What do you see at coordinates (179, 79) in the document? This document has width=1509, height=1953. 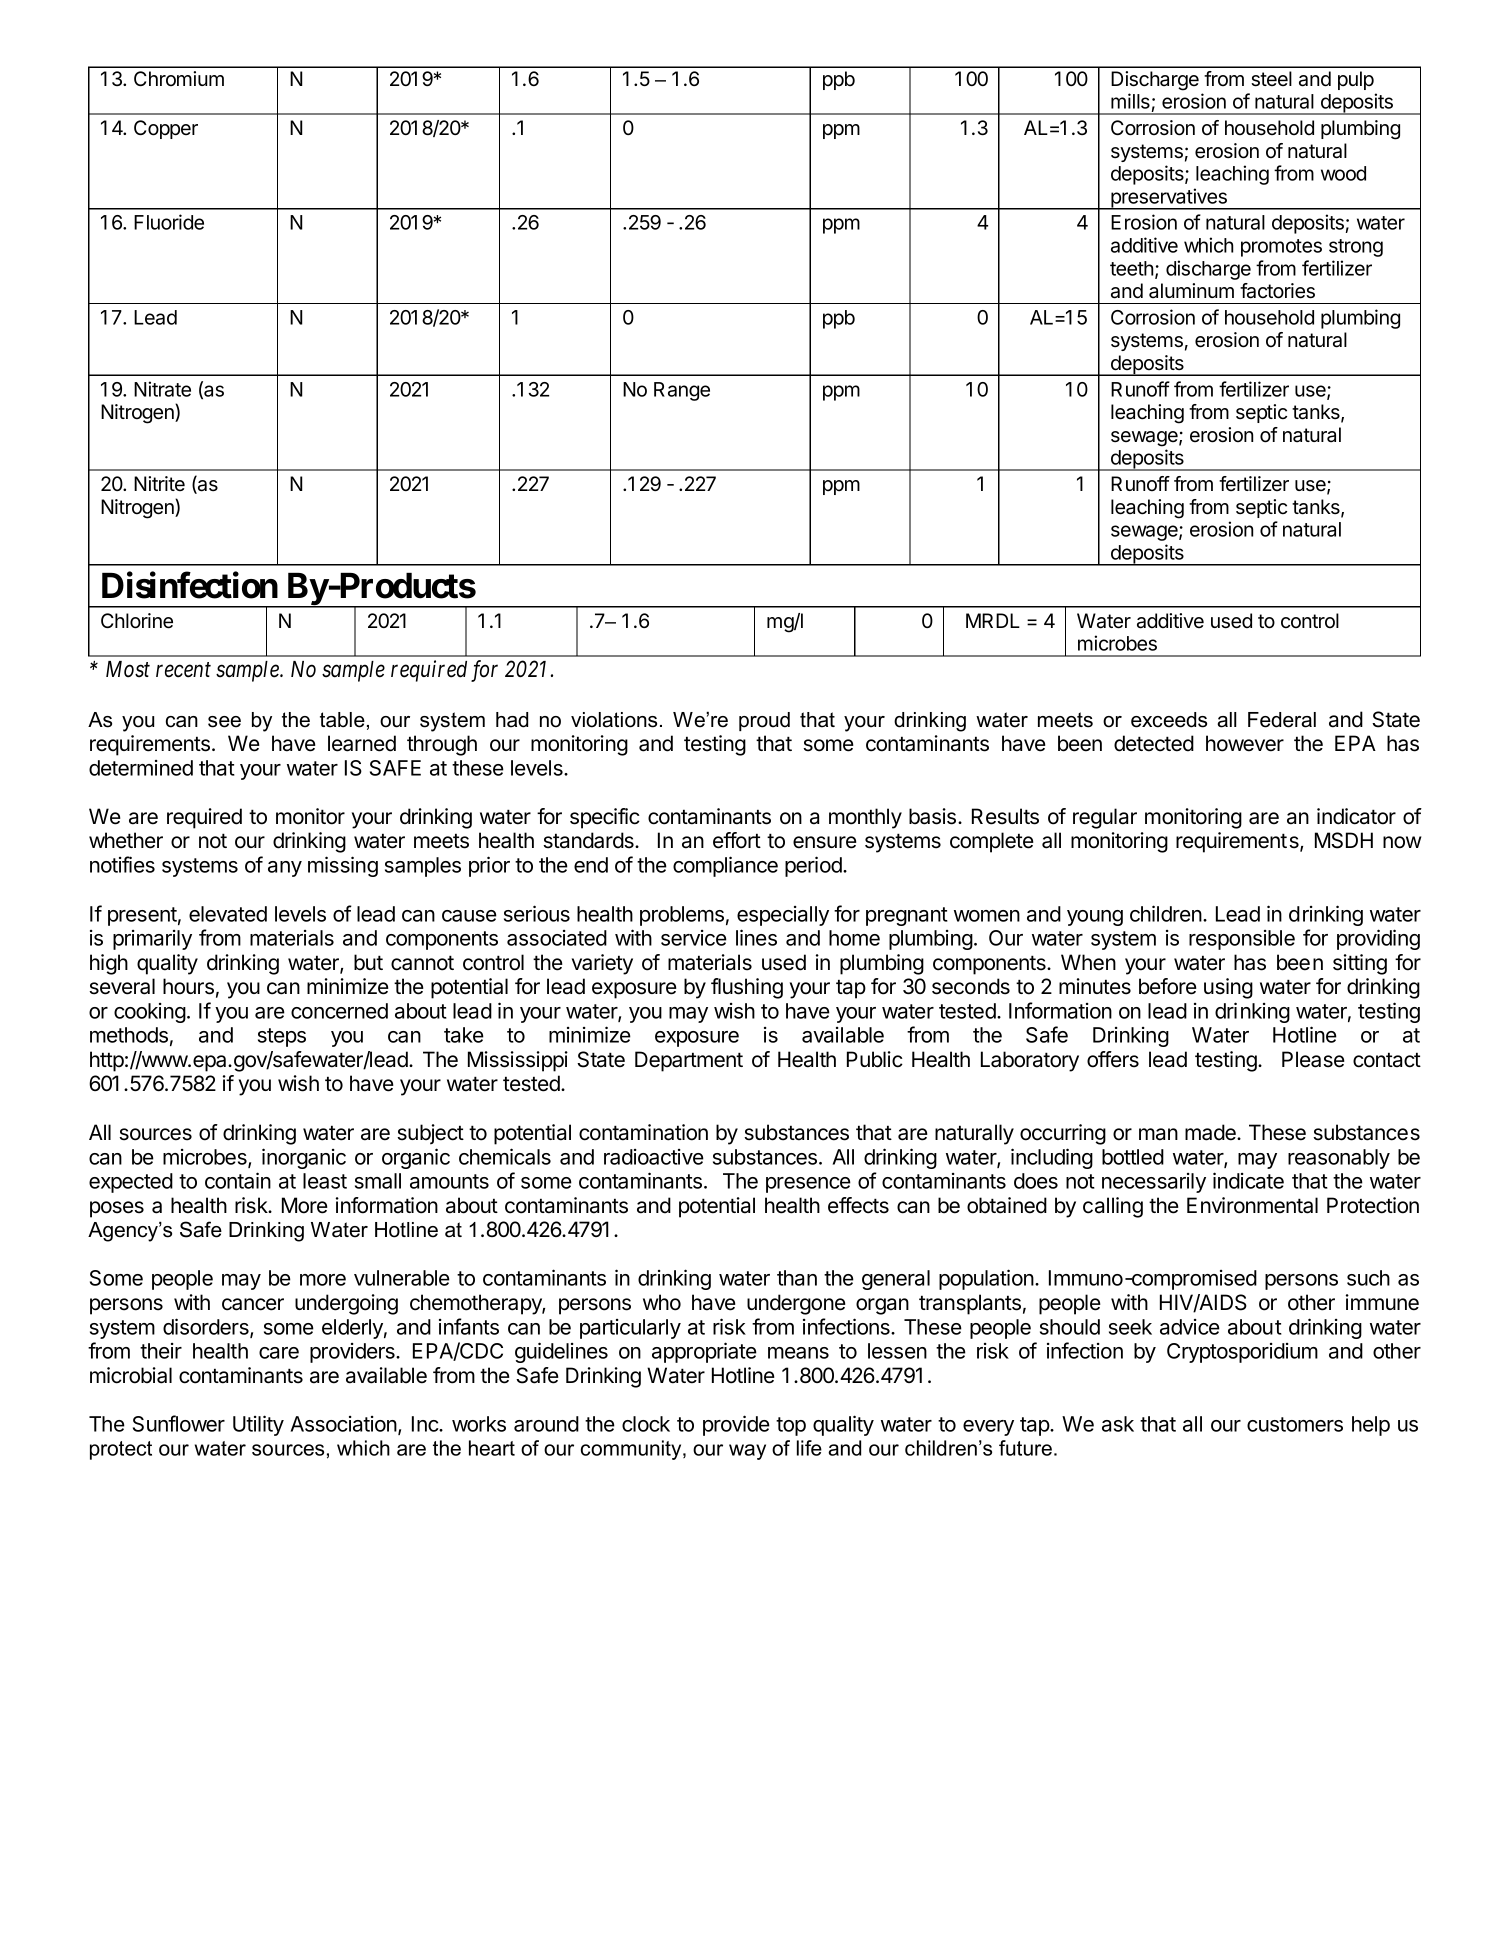 I see `Chromium` at bounding box center [179, 79].
